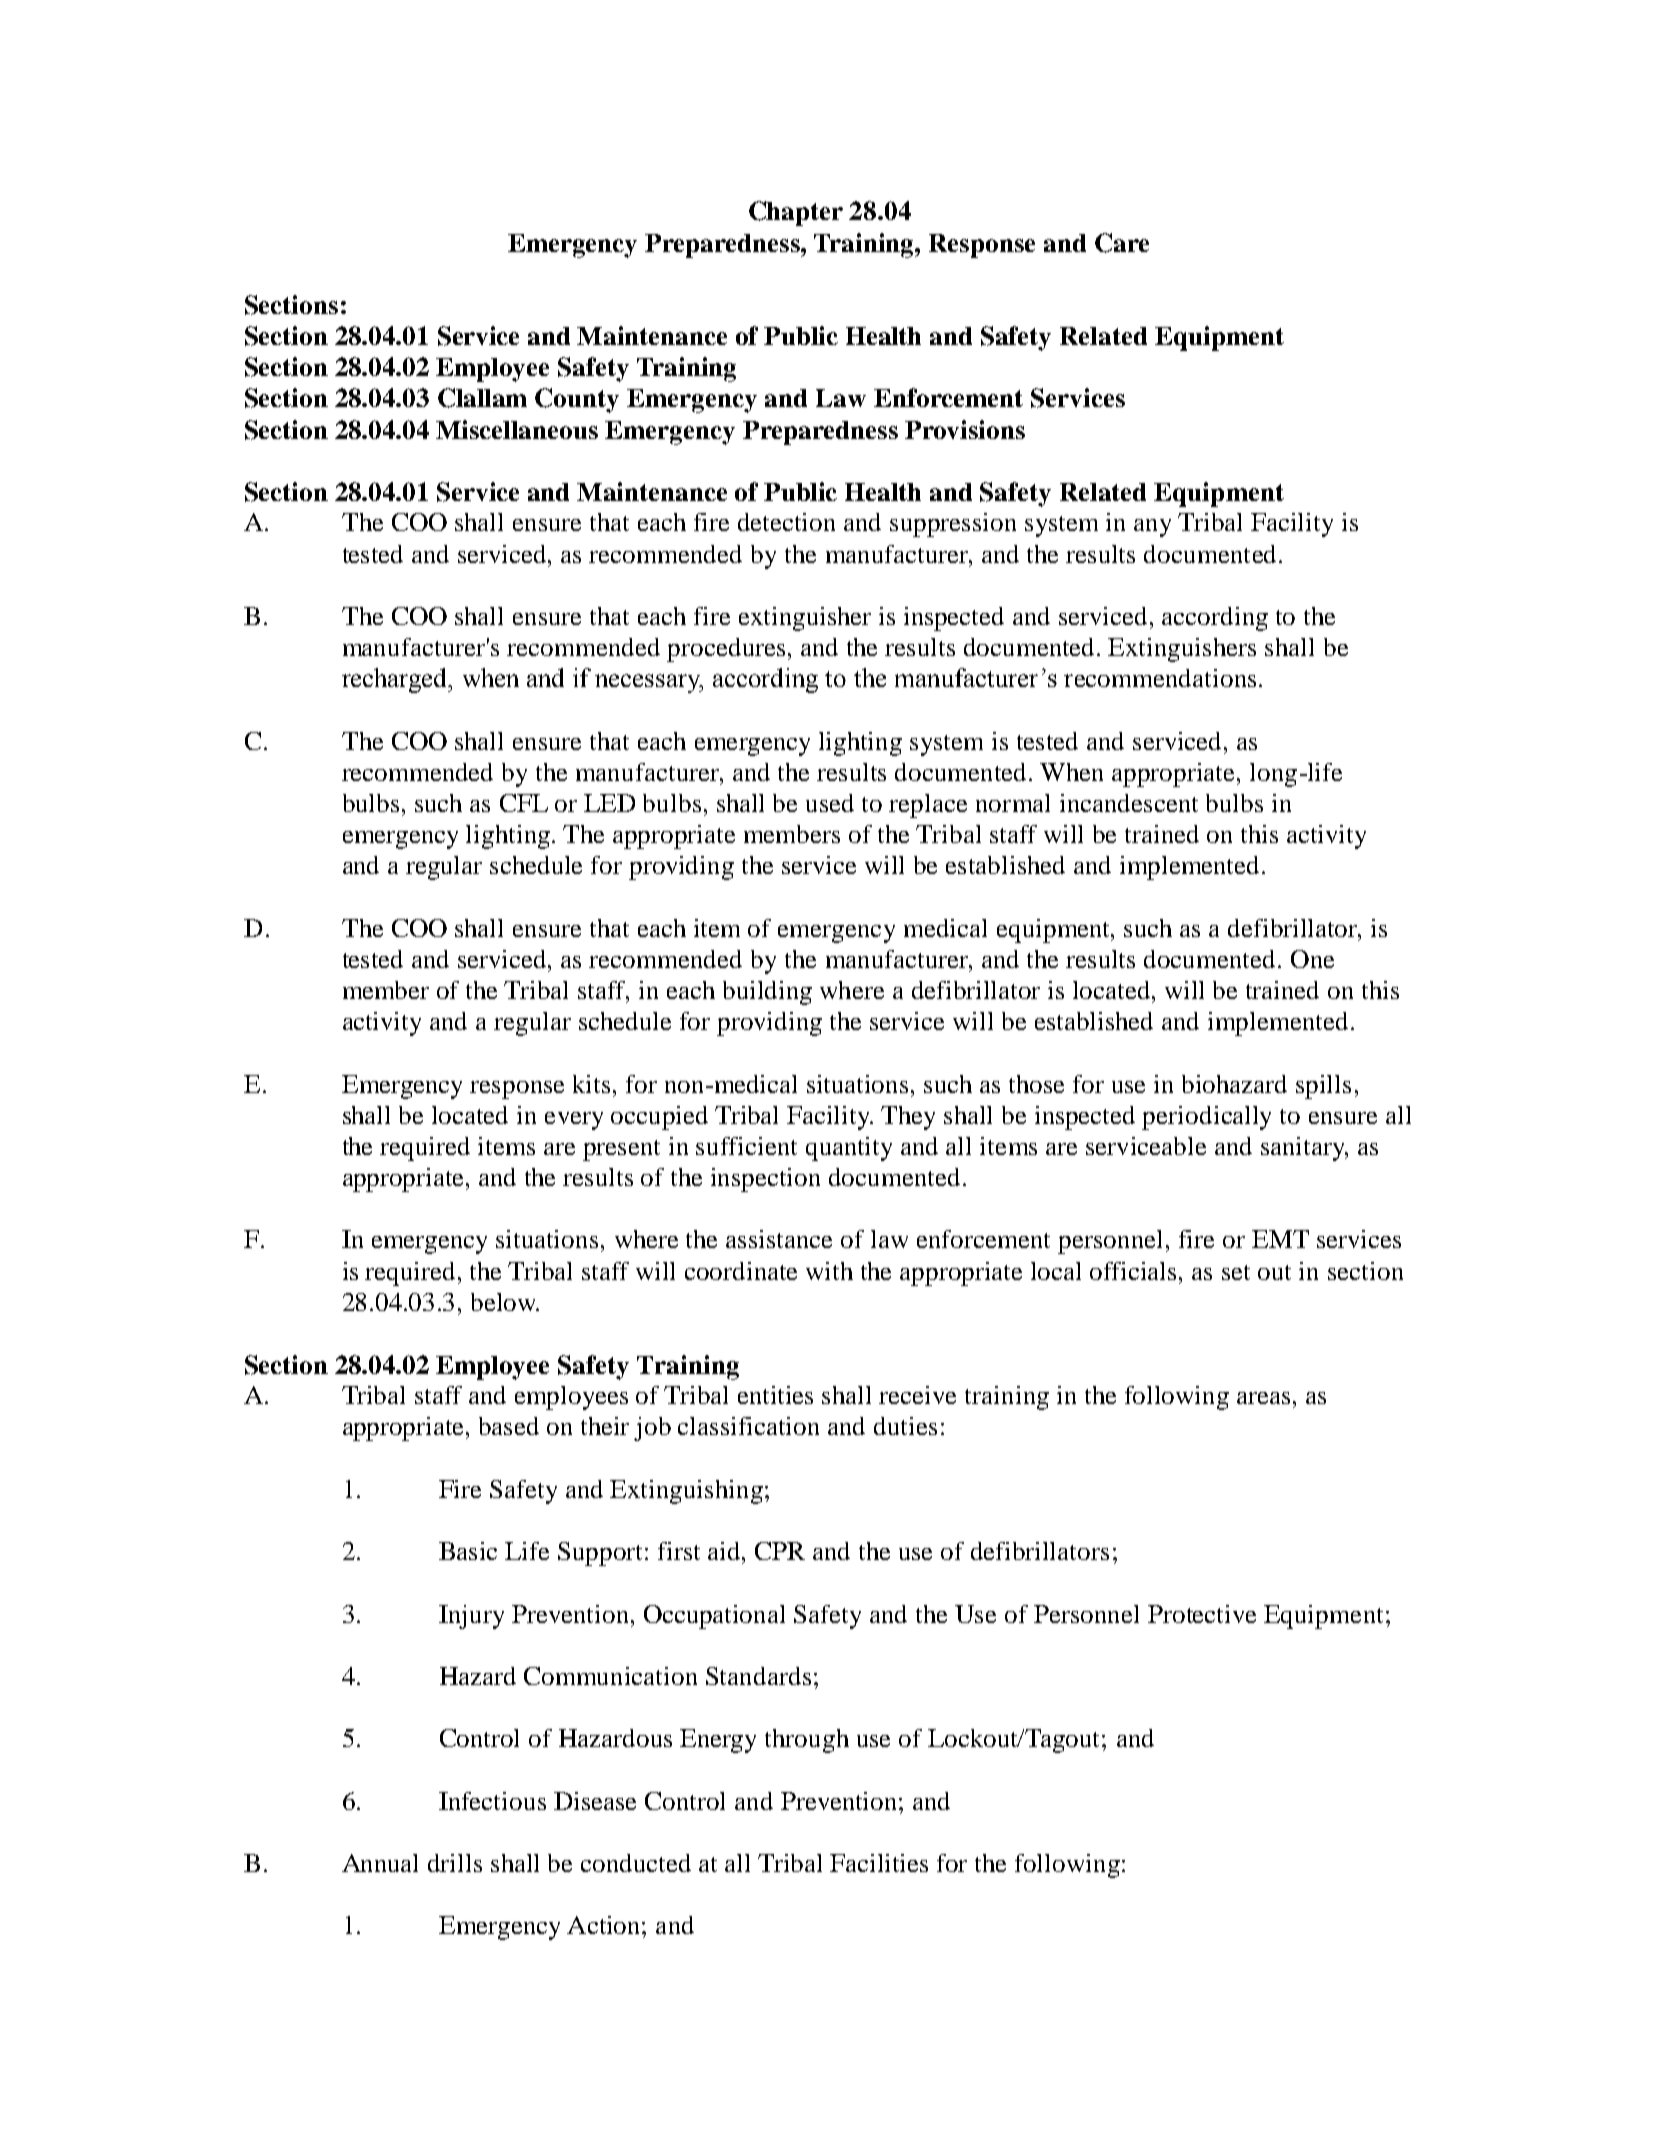 Image resolution: width=1659 pixels, height=2147 pixels. I want to click on periodically, so click(1206, 1118).
